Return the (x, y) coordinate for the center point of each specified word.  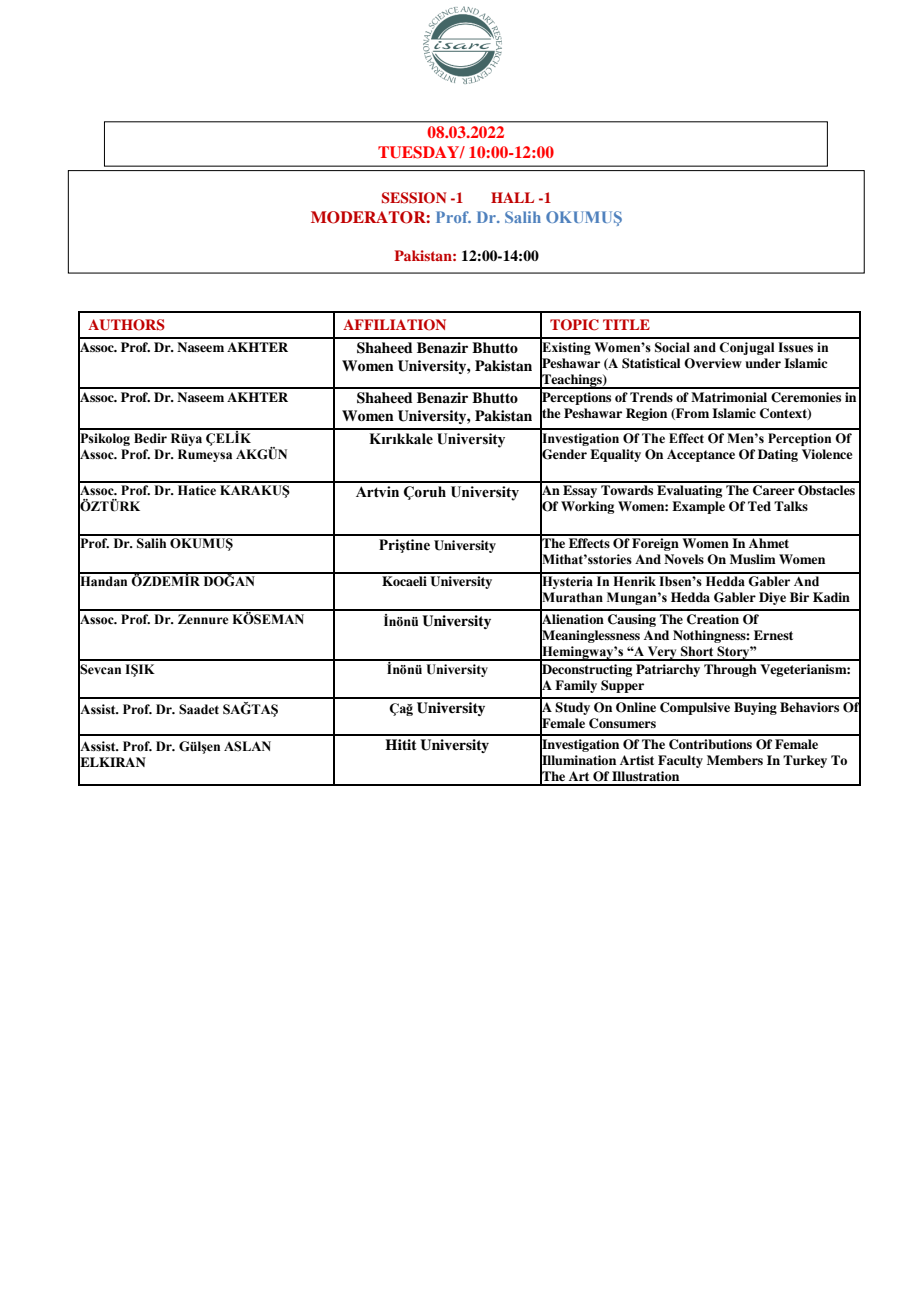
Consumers (622, 723)
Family (576, 686)
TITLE (626, 324)
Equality (615, 455)
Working (587, 507)
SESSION (414, 198)
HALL (512, 197)
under (763, 363)
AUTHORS (126, 325)
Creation (713, 619)
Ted (759, 506)
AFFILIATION (394, 325)
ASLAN (247, 746)
